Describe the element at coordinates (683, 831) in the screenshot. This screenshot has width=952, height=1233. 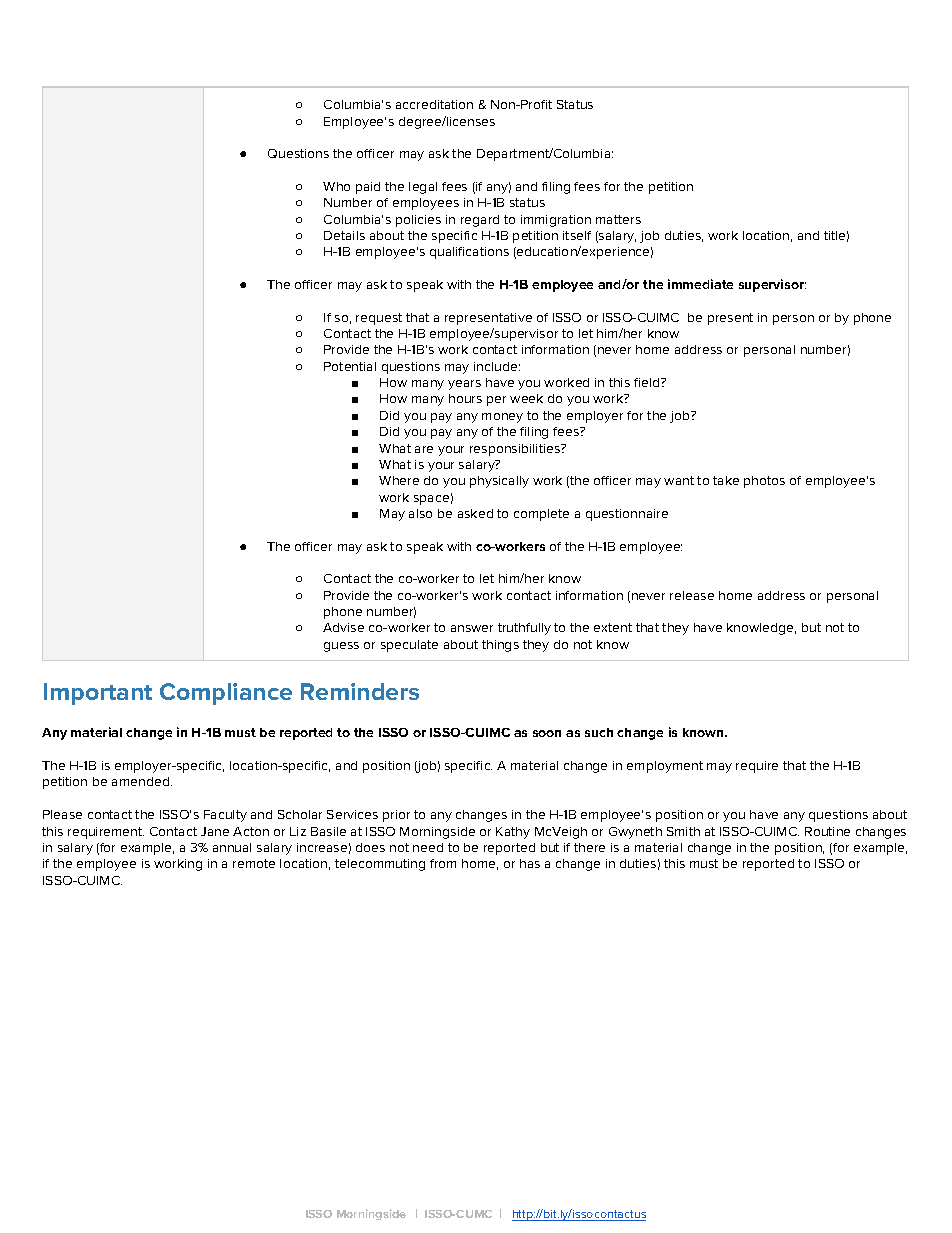
I see `Smith` at that location.
